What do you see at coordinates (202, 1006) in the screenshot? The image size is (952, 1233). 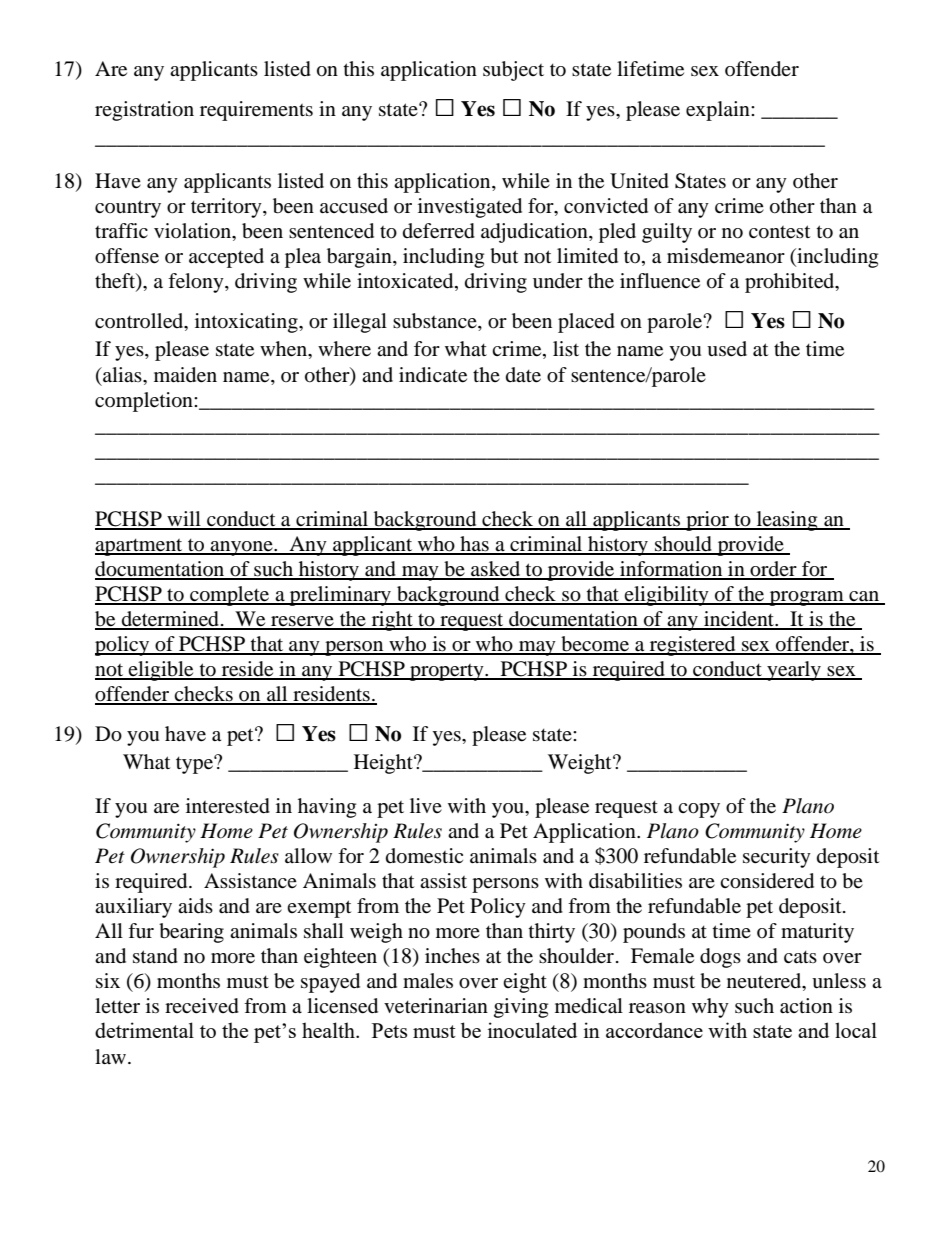 I see `received` at bounding box center [202, 1006].
